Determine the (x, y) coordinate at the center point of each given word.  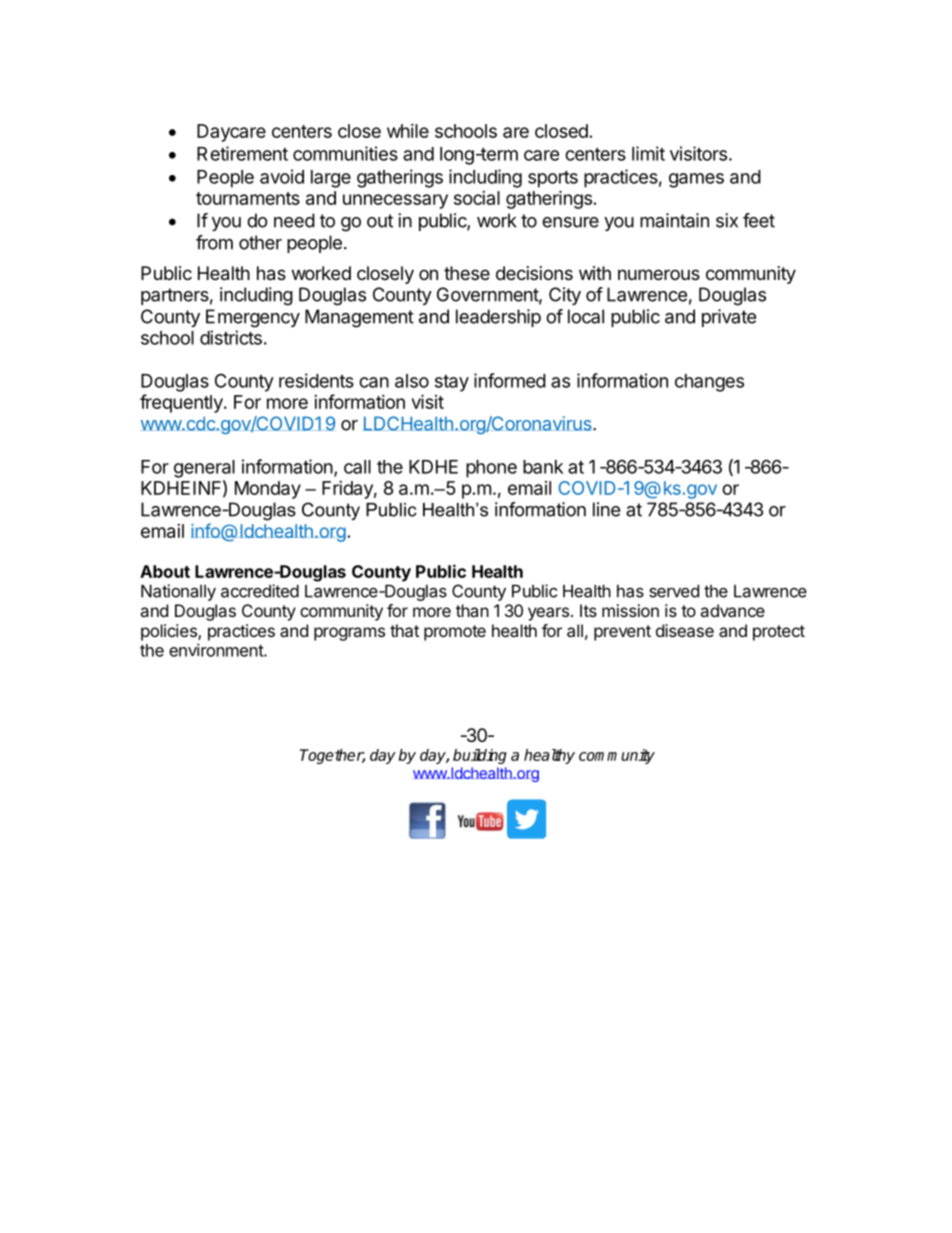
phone (491, 469)
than (472, 610)
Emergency (253, 318)
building (480, 756)
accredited (260, 591)
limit (648, 153)
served (674, 591)
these (467, 273)
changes (709, 383)
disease (685, 630)
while (408, 131)
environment (217, 650)
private (729, 318)
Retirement (242, 153)
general (204, 469)
